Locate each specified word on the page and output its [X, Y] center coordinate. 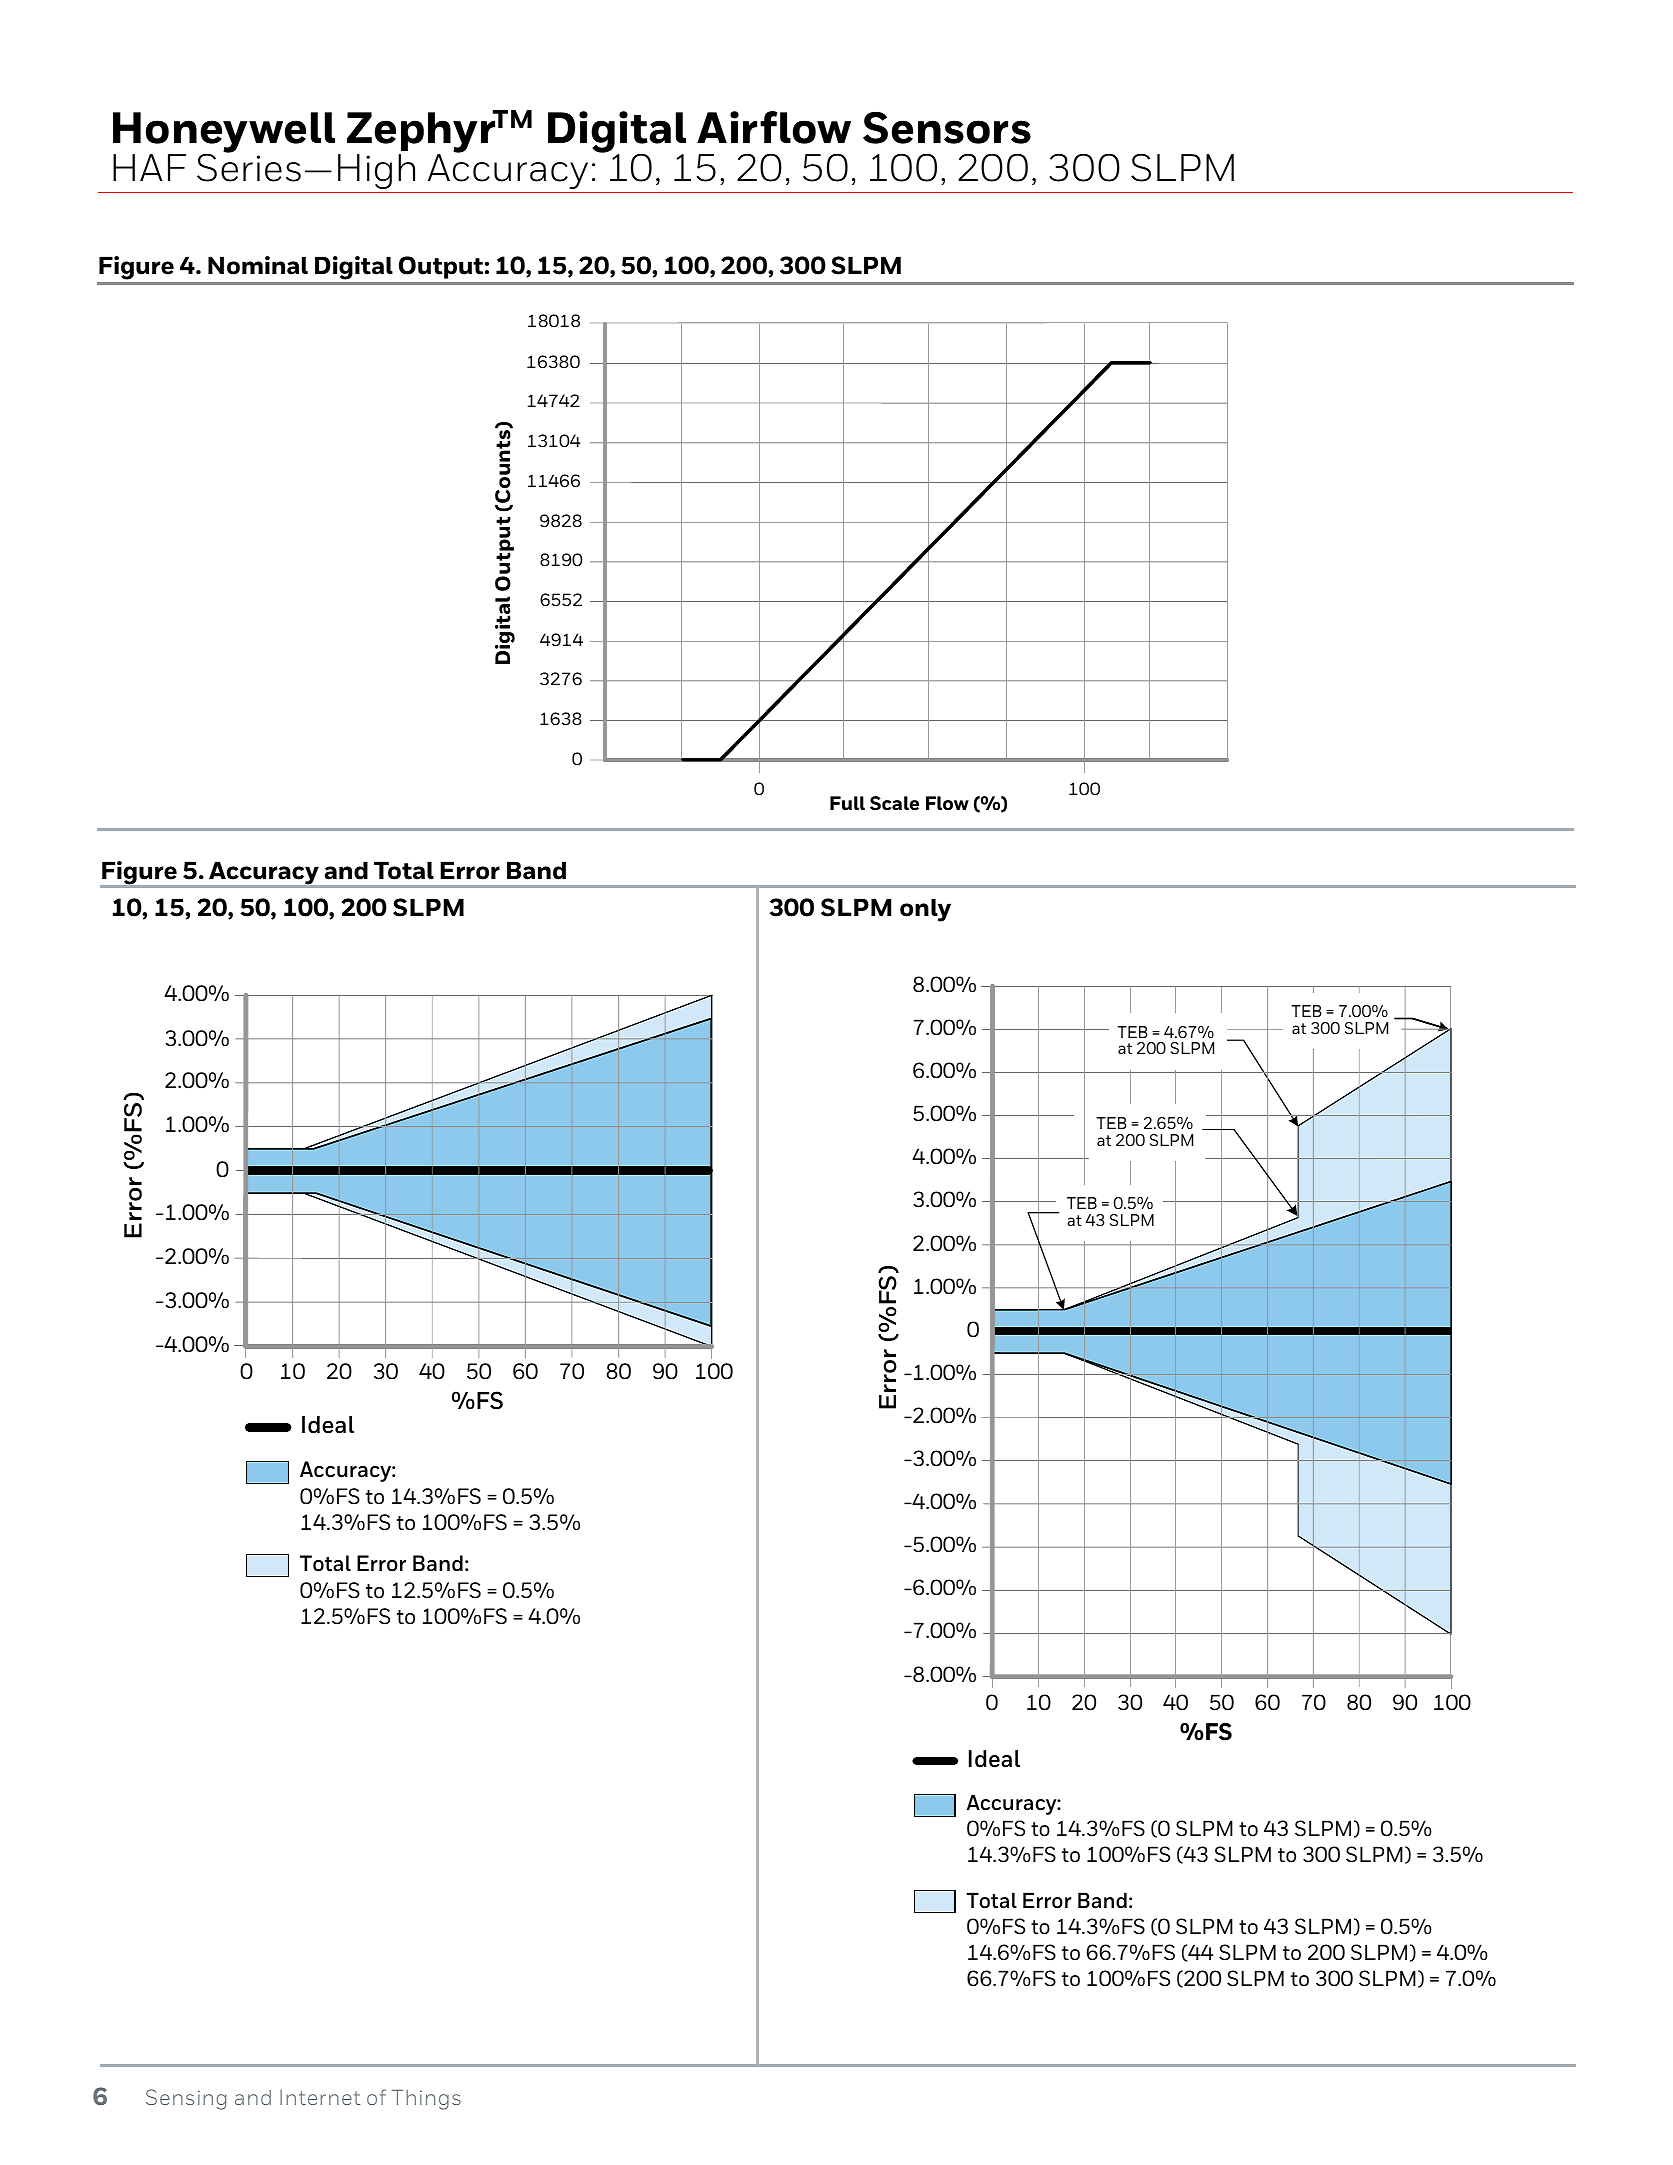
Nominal [258, 265]
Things [426, 2100]
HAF [149, 167]
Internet [320, 2097]
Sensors [947, 127]
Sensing [186, 2099]
